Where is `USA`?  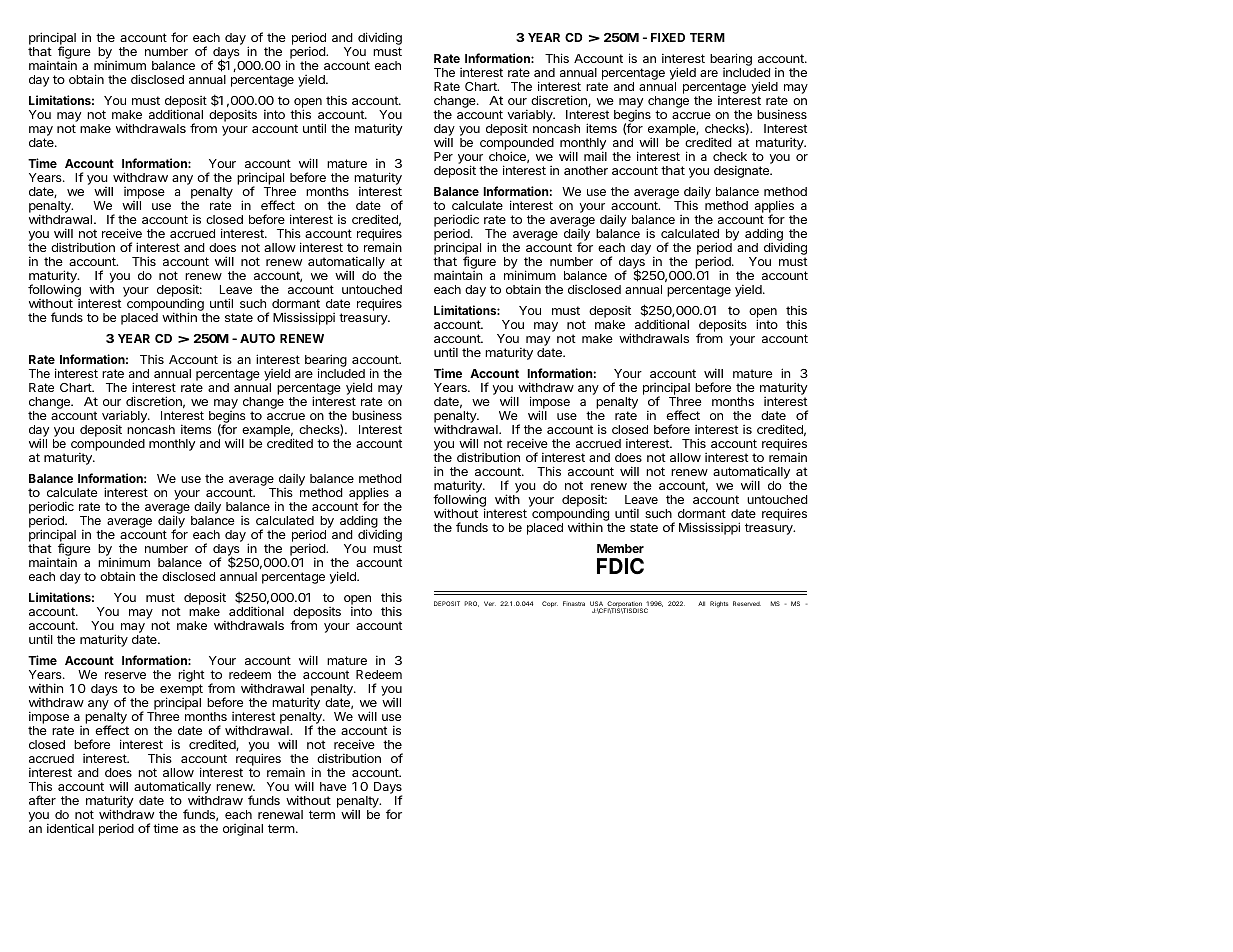 USA is located at coordinates (597, 605).
